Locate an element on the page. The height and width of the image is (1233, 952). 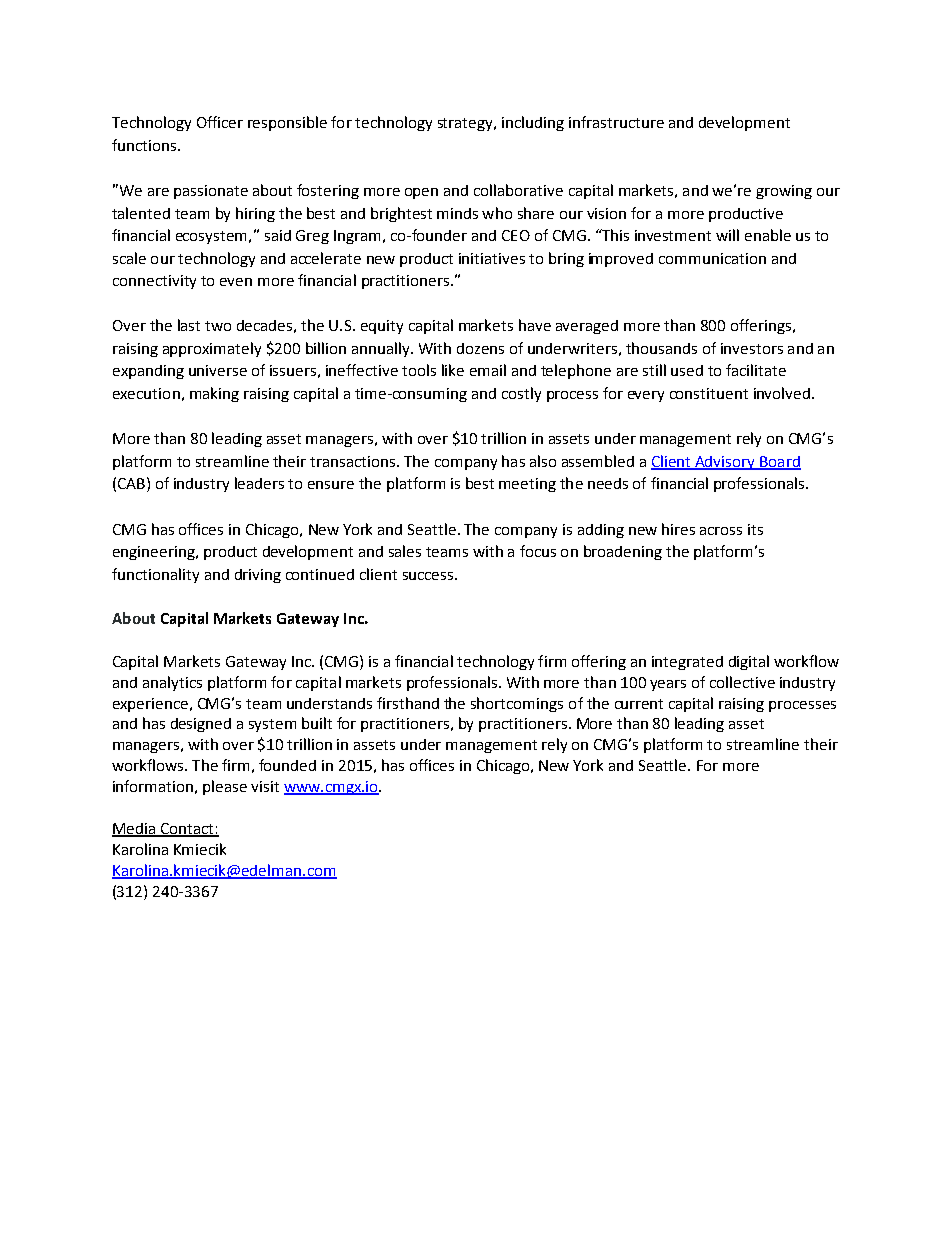
used is located at coordinates (687, 370).
